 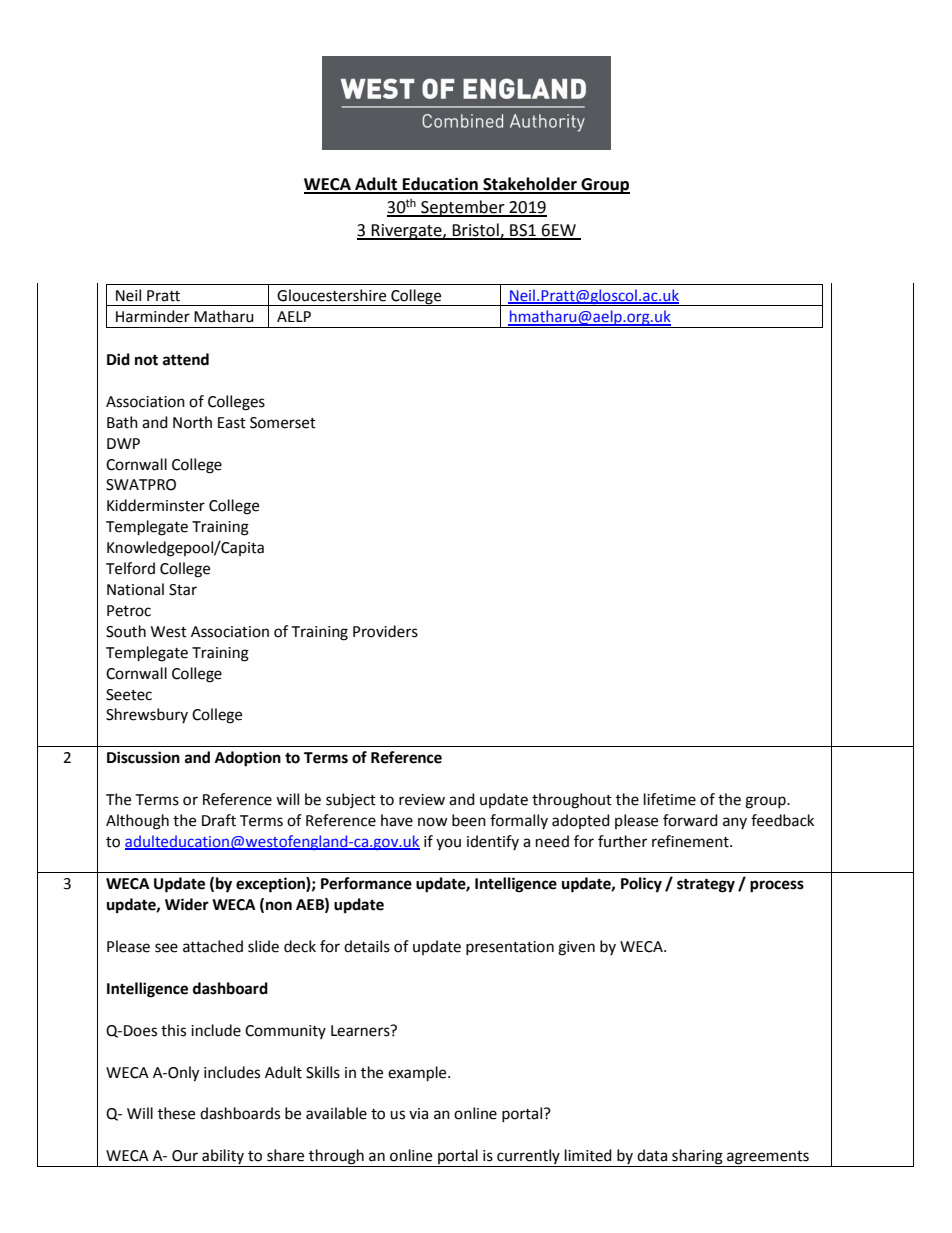 What do you see at coordinates (418, 1114) in the image?
I see `via` at bounding box center [418, 1114].
